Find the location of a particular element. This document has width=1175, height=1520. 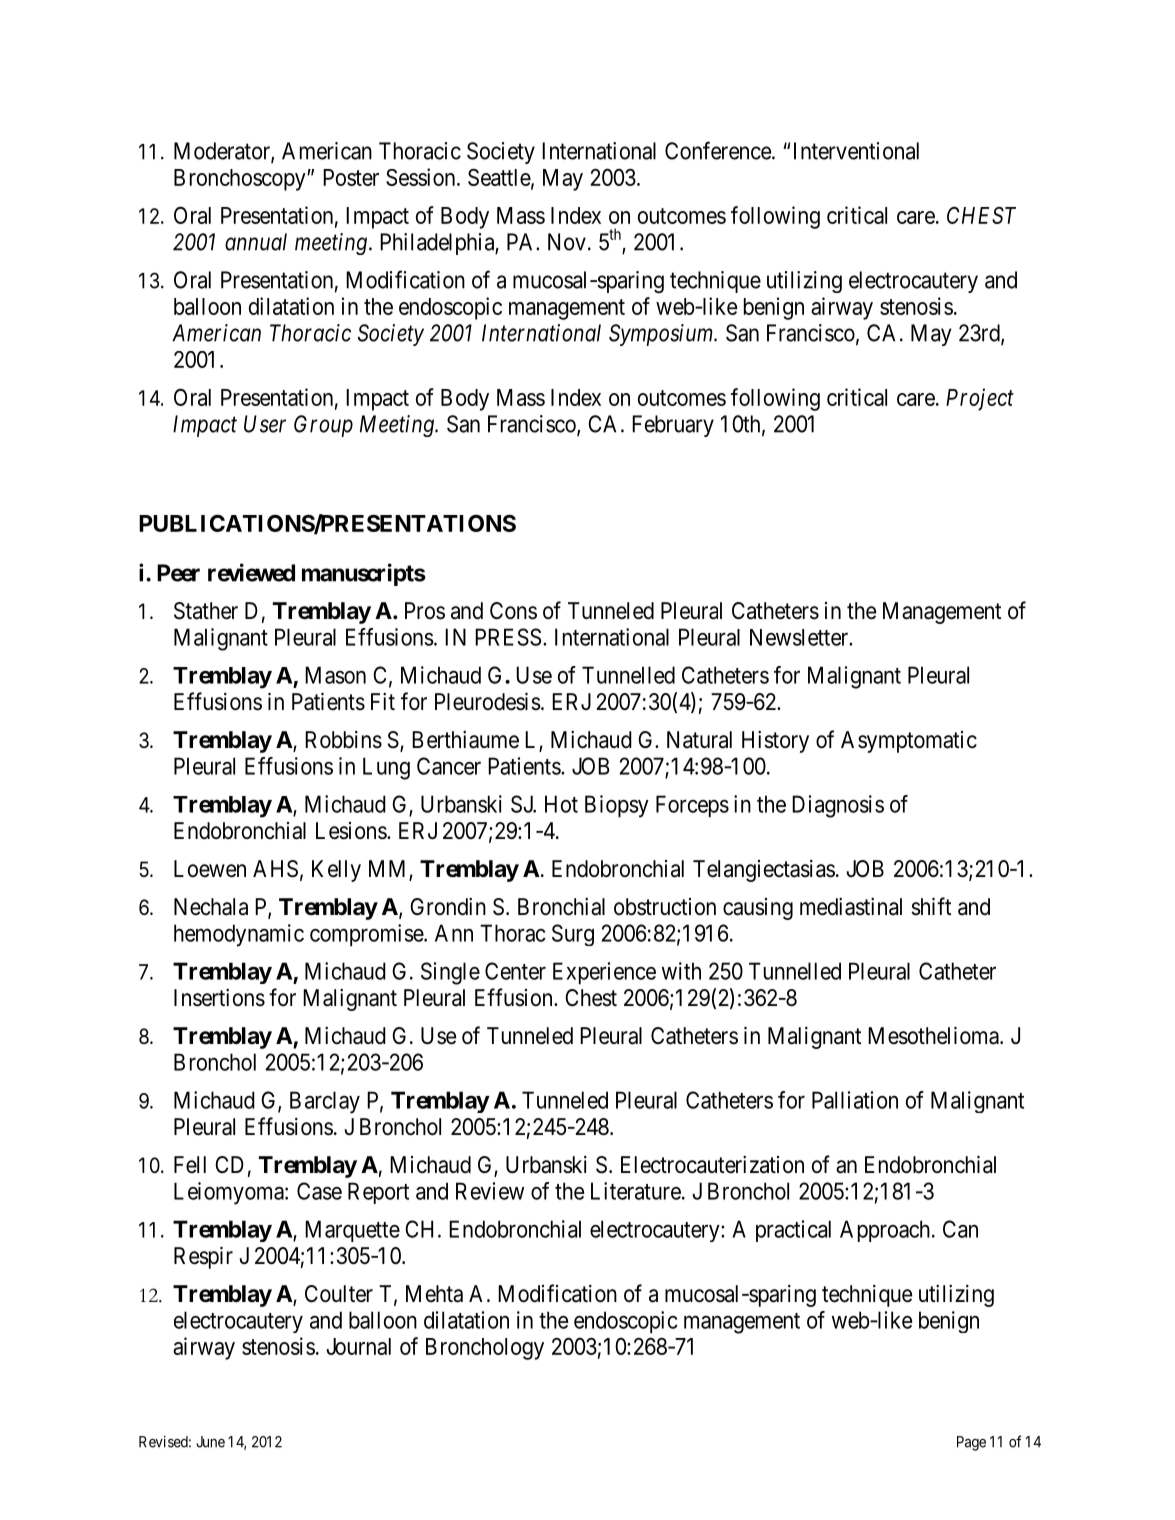

Interventional is located at coordinates (856, 151).
